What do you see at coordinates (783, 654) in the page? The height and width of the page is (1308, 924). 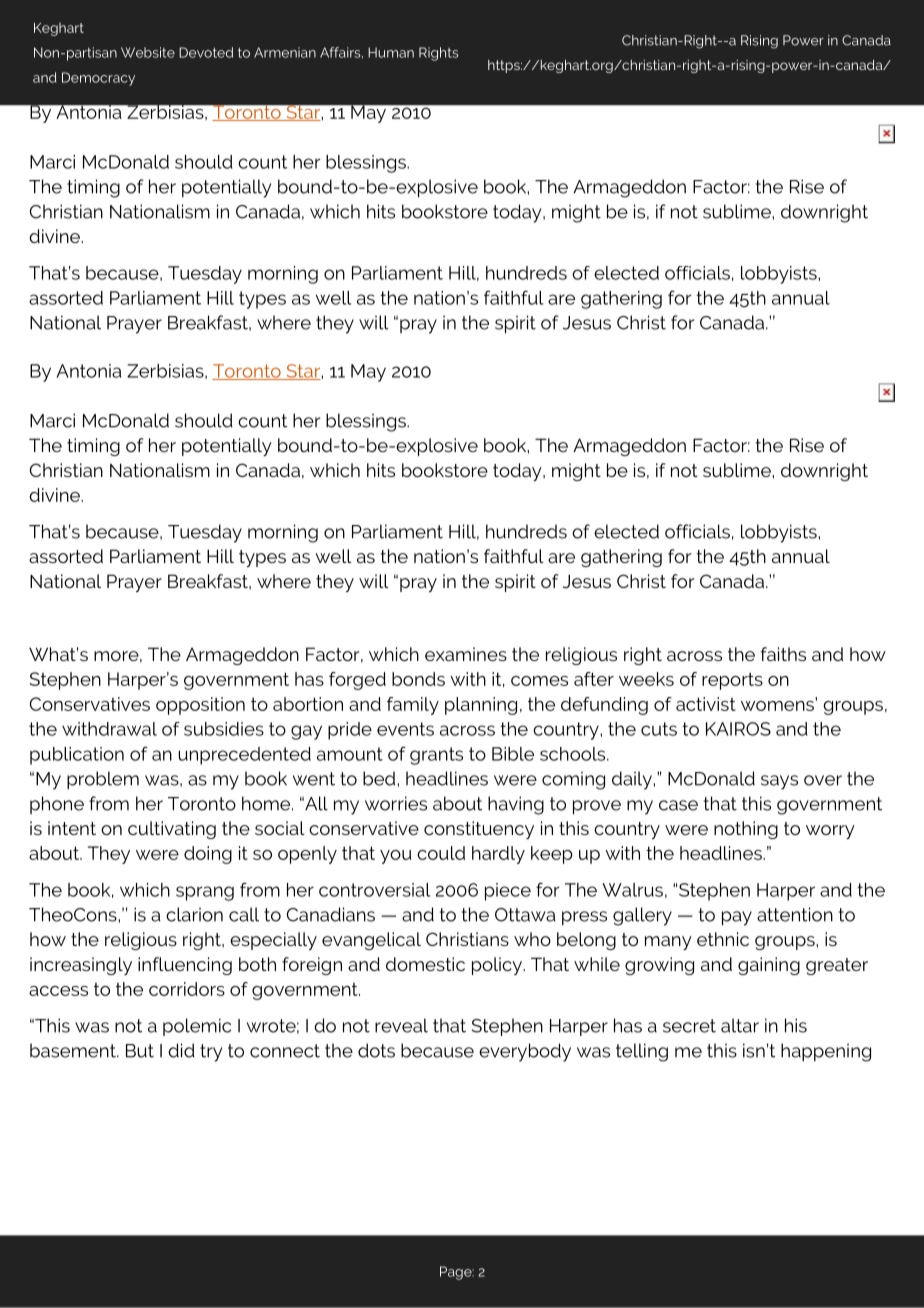 I see `faiths` at bounding box center [783, 654].
